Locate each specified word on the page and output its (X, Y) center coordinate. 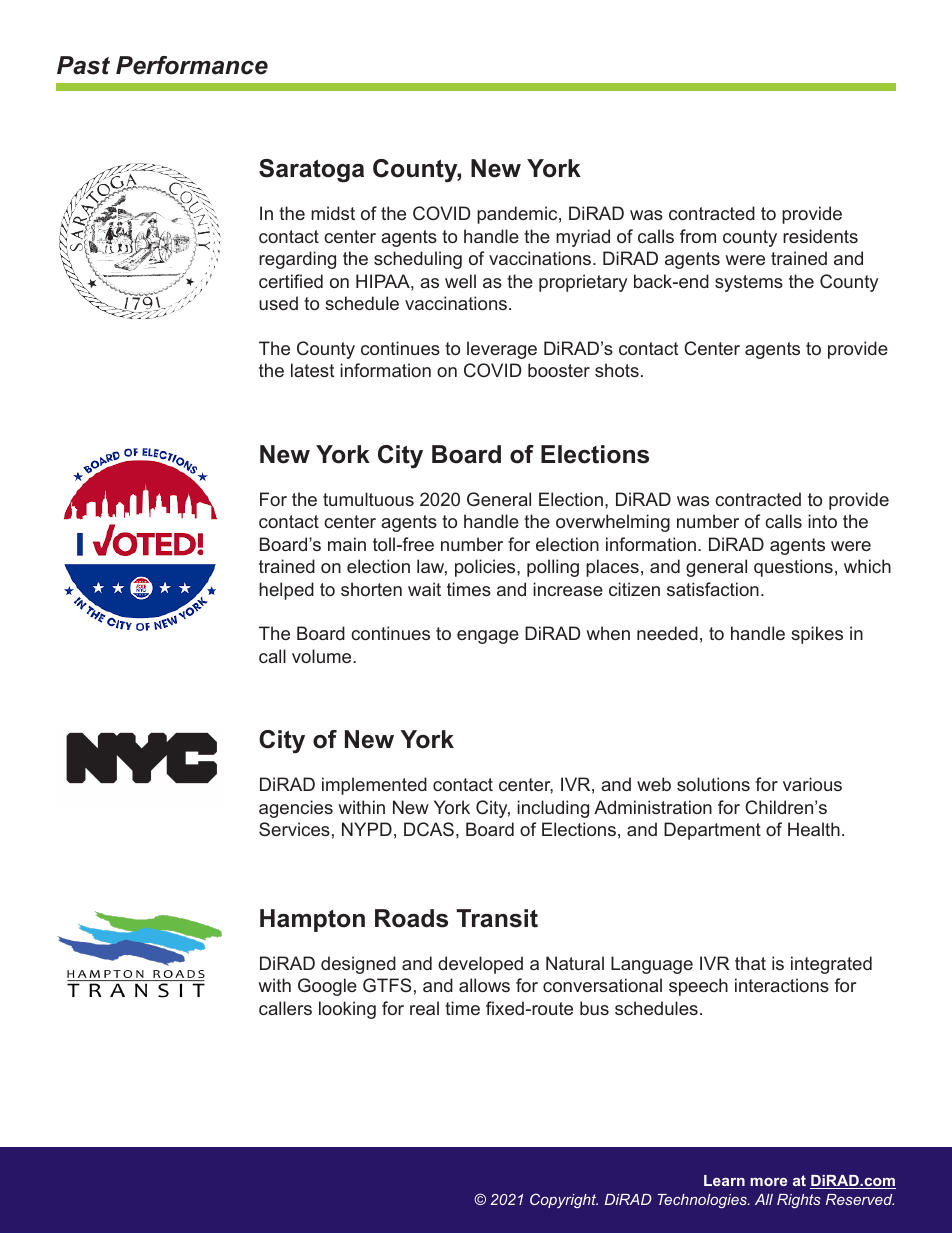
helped (286, 591)
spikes (817, 635)
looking (347, 1010)
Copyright (564, 1200)
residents (820, 236)
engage (488, 637)
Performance (192, 65)
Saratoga (311, 171)
